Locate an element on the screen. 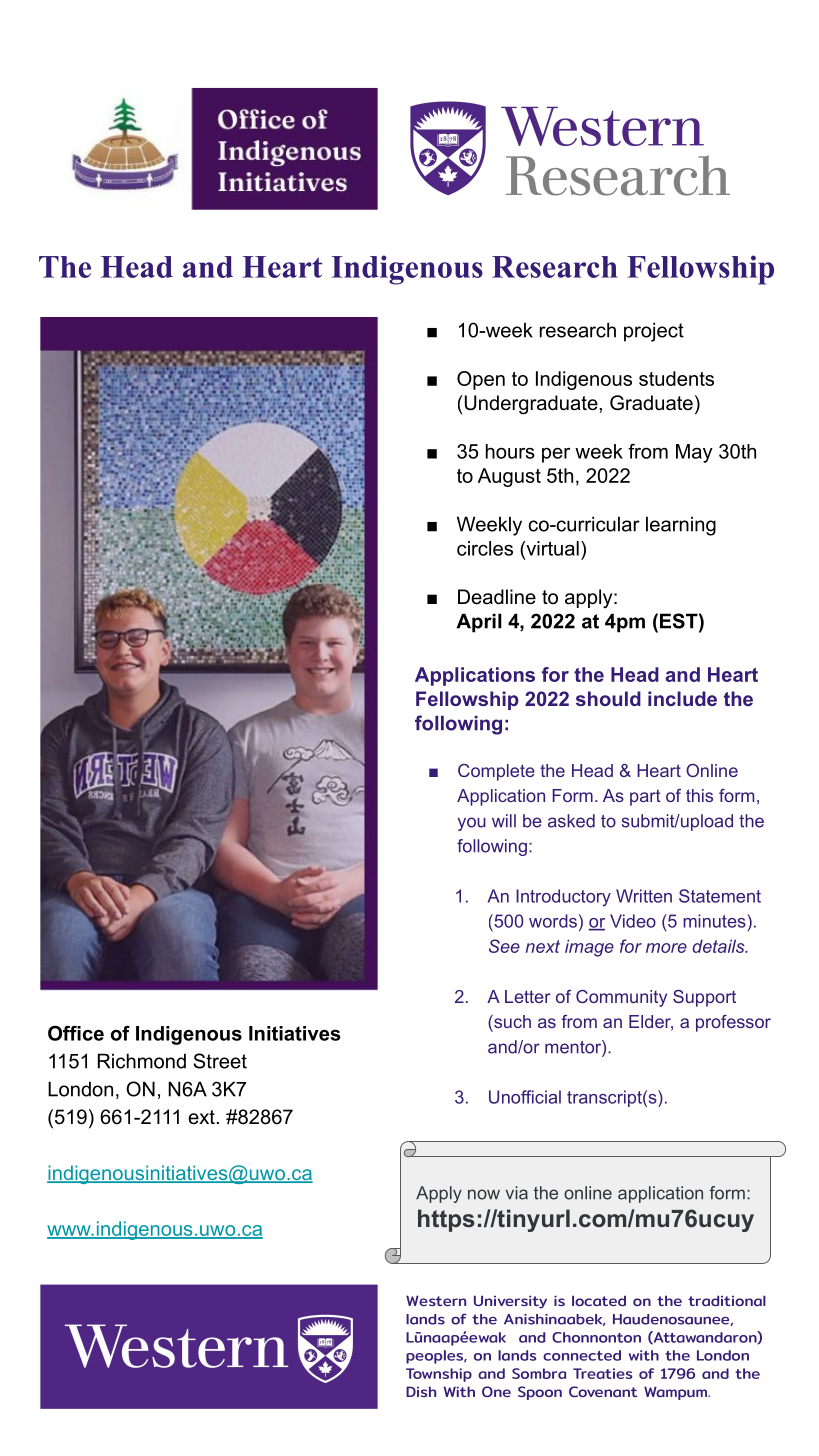 The height and width of the screenshot is (1456, 819). Wampum is located at coordinates (676, 1393).
